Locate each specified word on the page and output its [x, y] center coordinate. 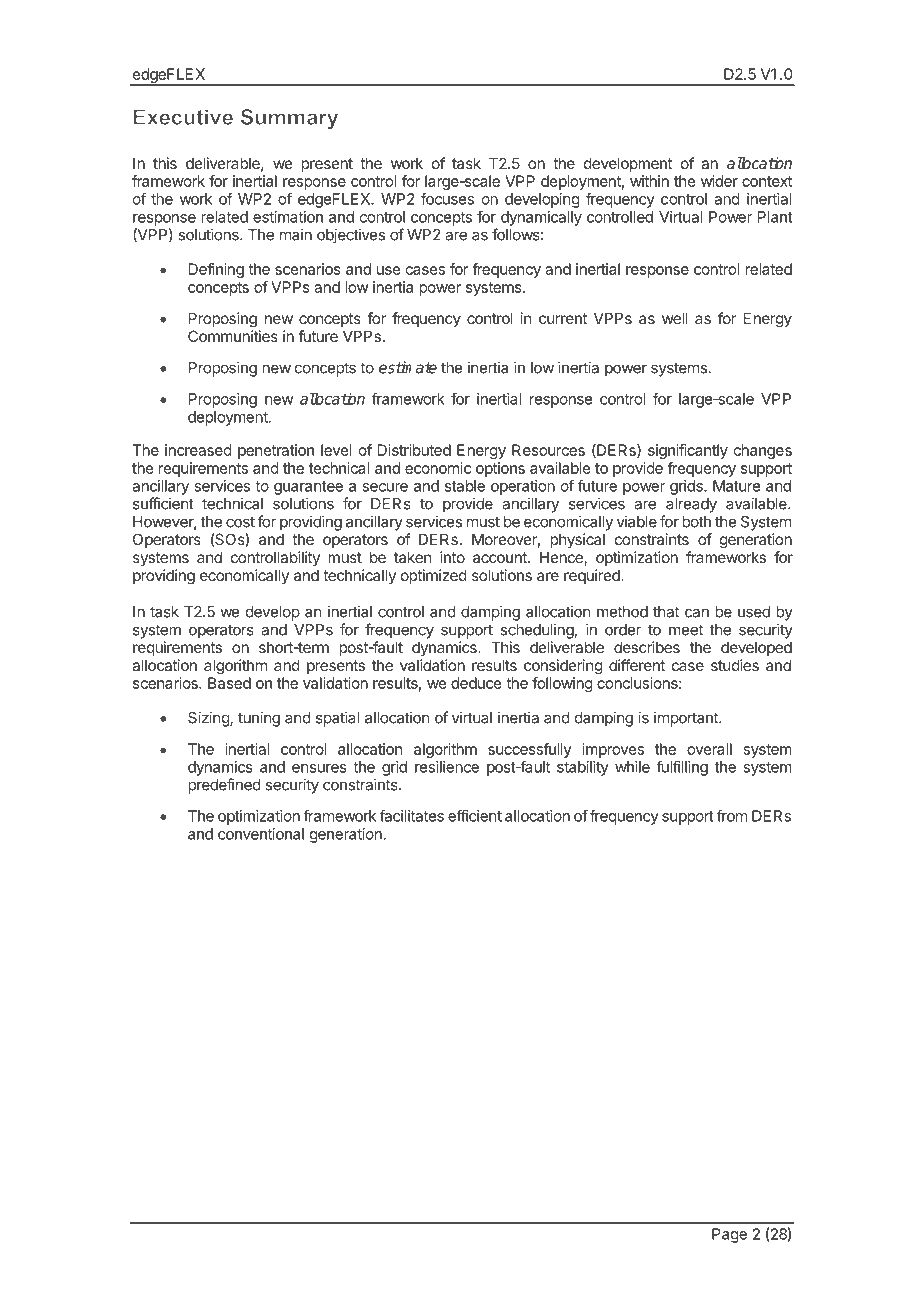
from [732, 816]
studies [735, 665]
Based [229, 683]
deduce [476, 683]
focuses [447, 199]
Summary [289, 119]
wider [719, 181]
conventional [261, 834]
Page [729, 1235]
